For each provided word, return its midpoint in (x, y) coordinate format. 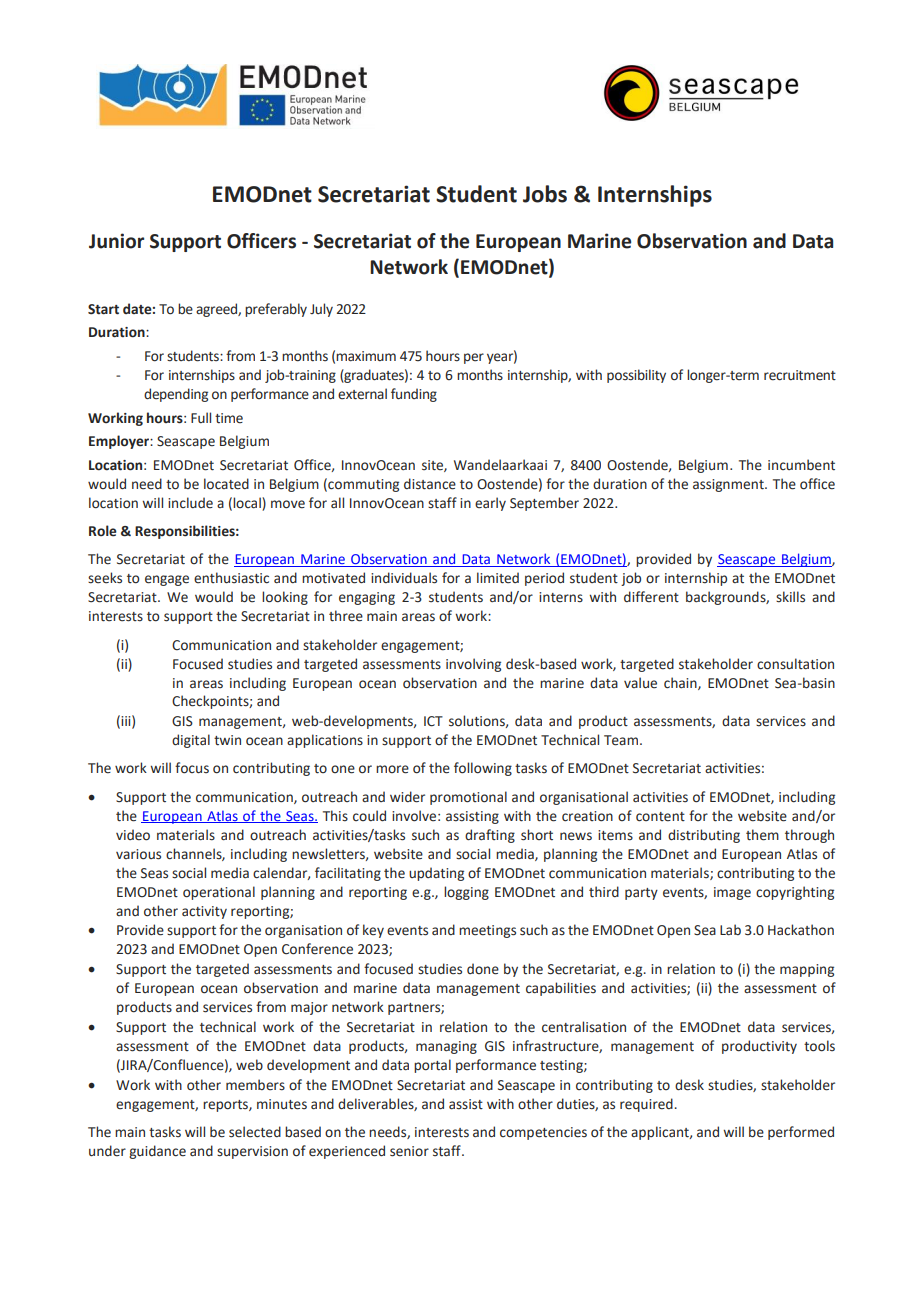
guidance (157, 1152)
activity (204, 912)
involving (473, 665)
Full (201, 417)
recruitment (800, 375)
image (732, 893)
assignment (729, 485)
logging (466, 893)
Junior (116, 241)
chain (681, 683)
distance (430, 484)
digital (191, 741)
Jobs (545, 194)
